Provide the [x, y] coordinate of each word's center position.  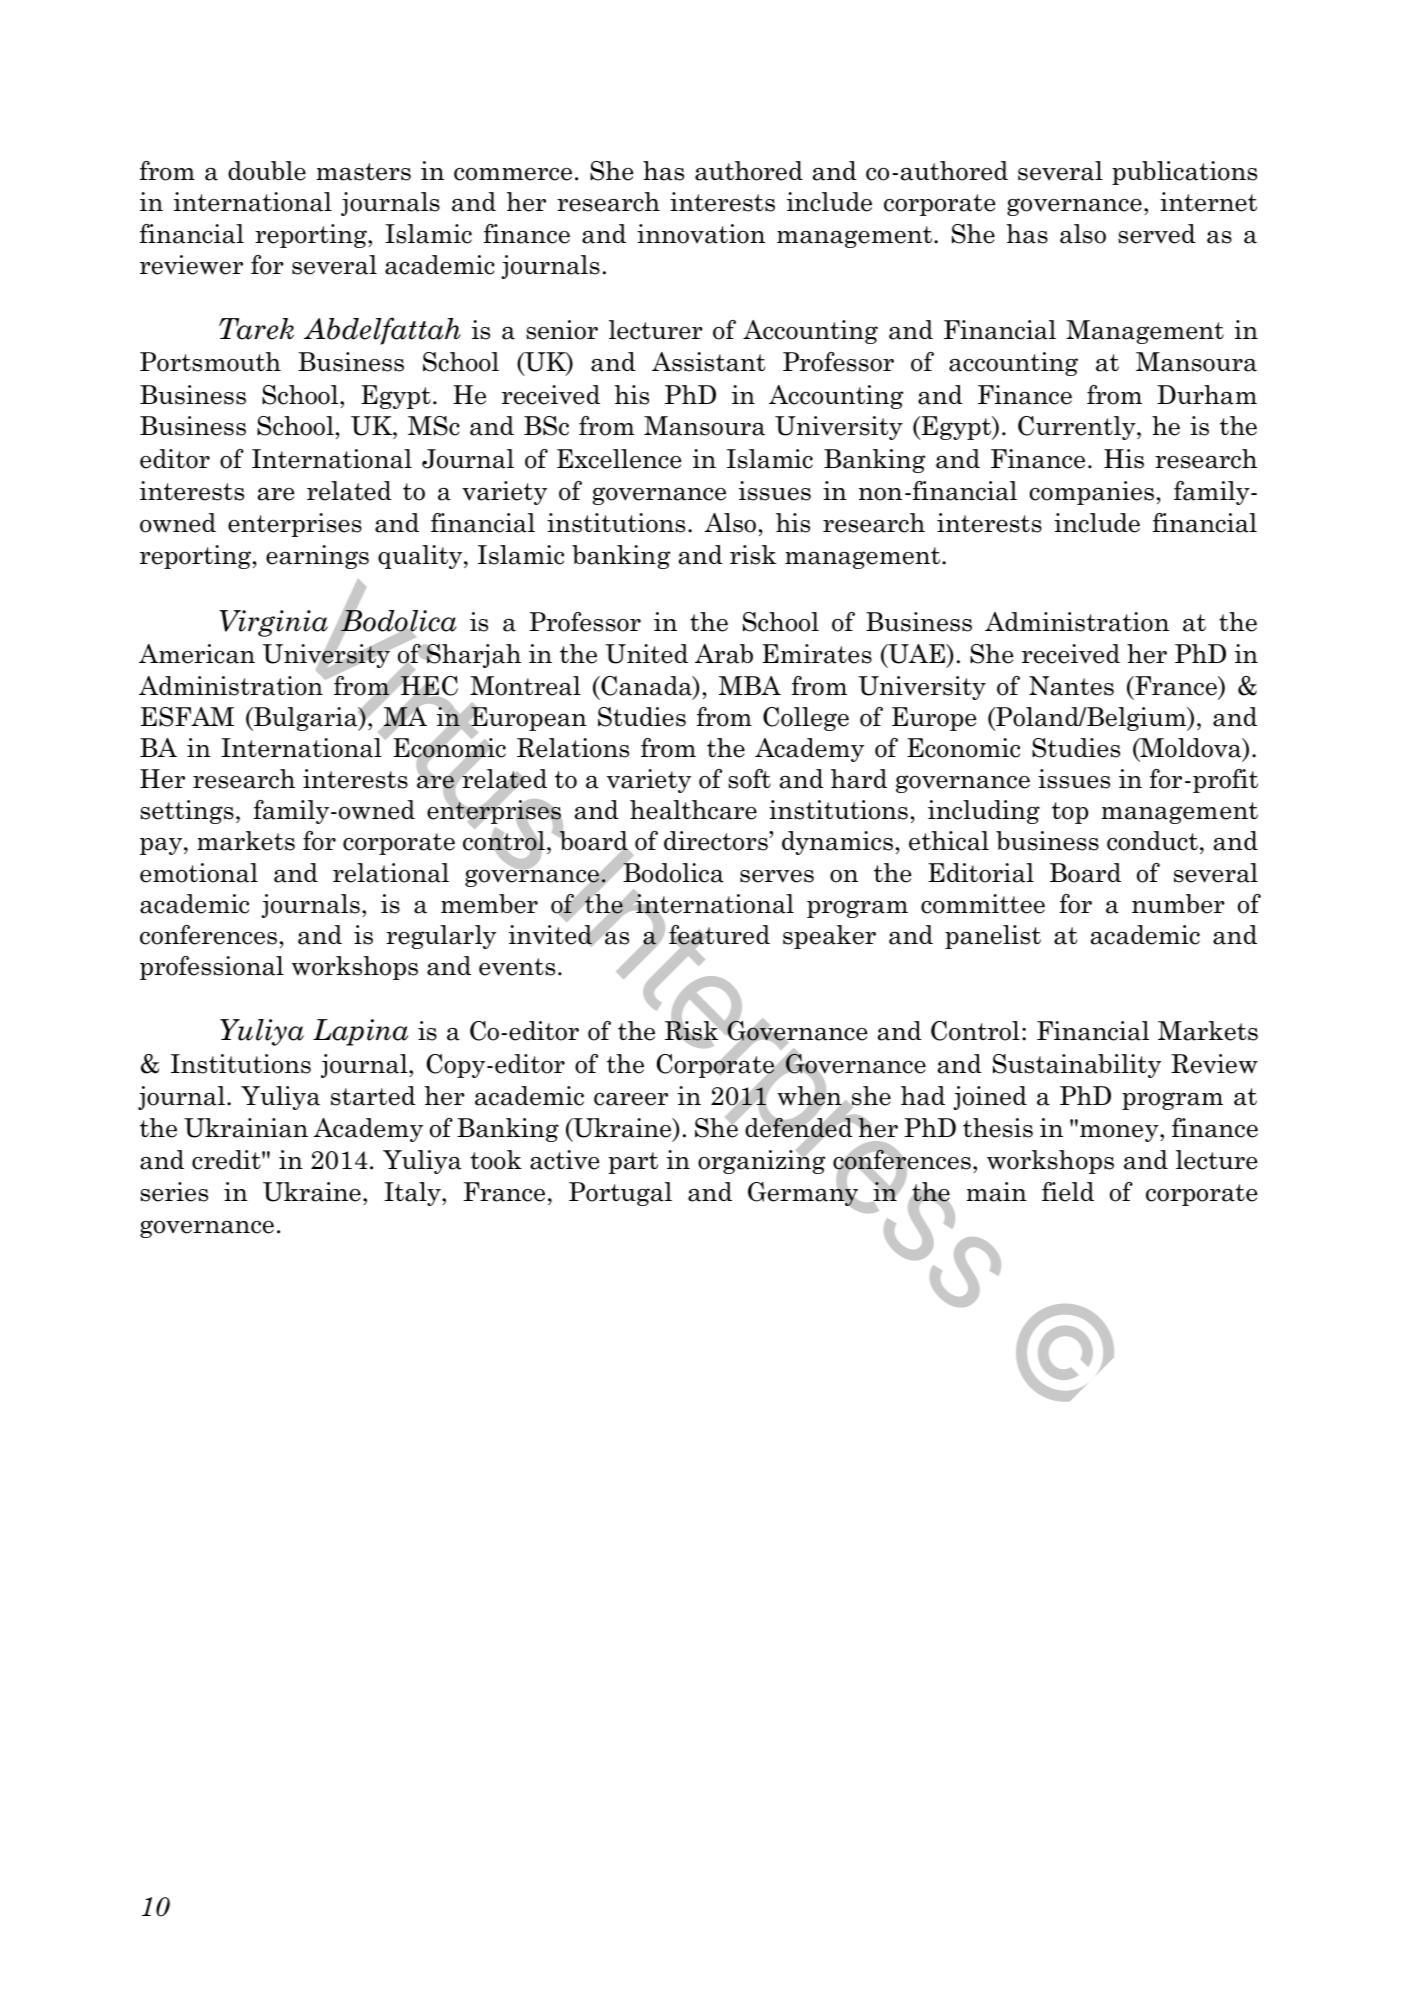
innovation [701, 234]
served [1157, 234]
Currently [1078, 428]
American [197, 654]
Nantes [1071, 686]
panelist [993, 937]
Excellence [619, 459]
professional [212, 968]
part [633, 1163]
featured [719, 936]
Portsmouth [210, 362]
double [267, 171]
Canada [646, 686]
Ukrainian [246, 1128]
